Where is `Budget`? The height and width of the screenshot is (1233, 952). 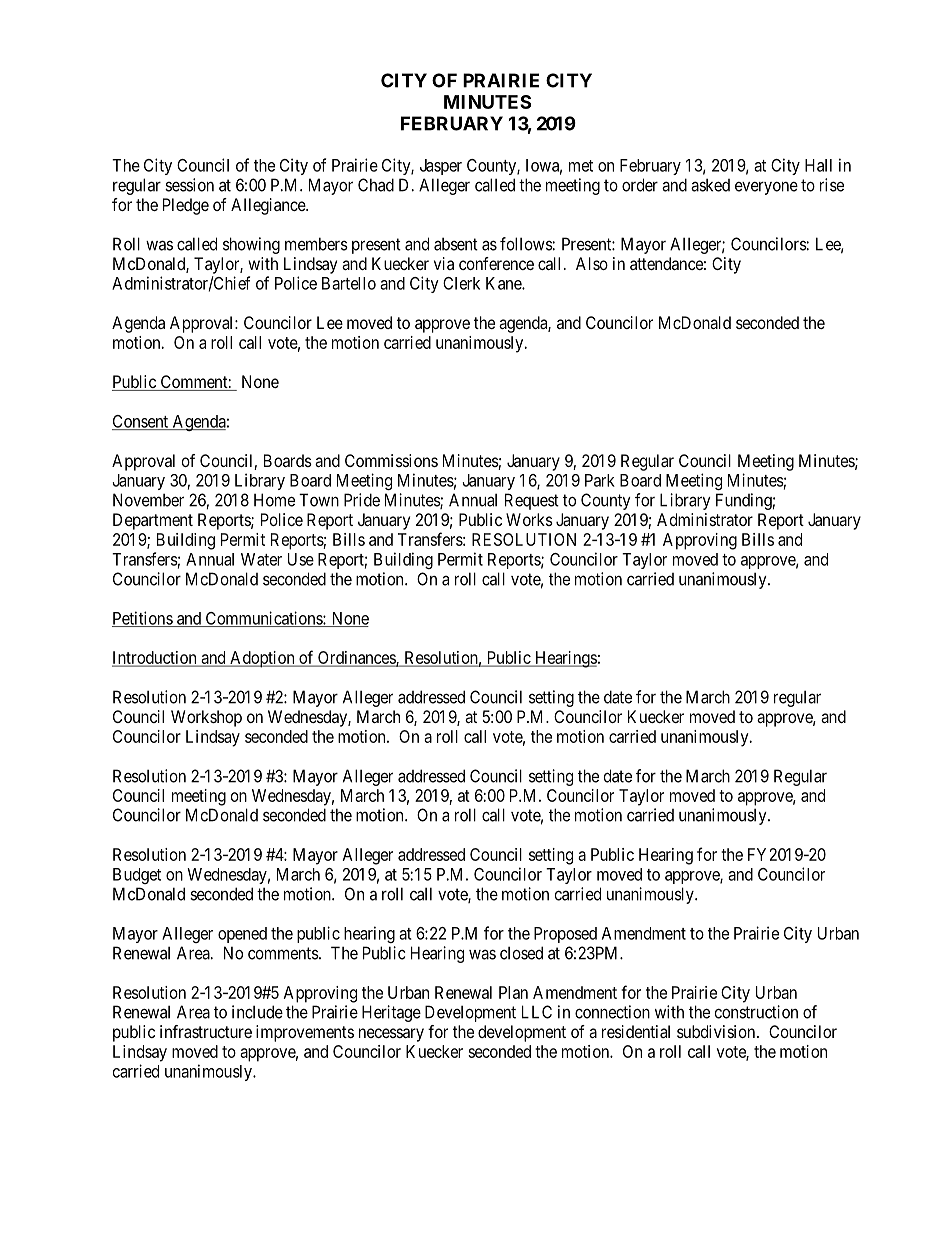
Budget is located at coordinates (137, 876).
